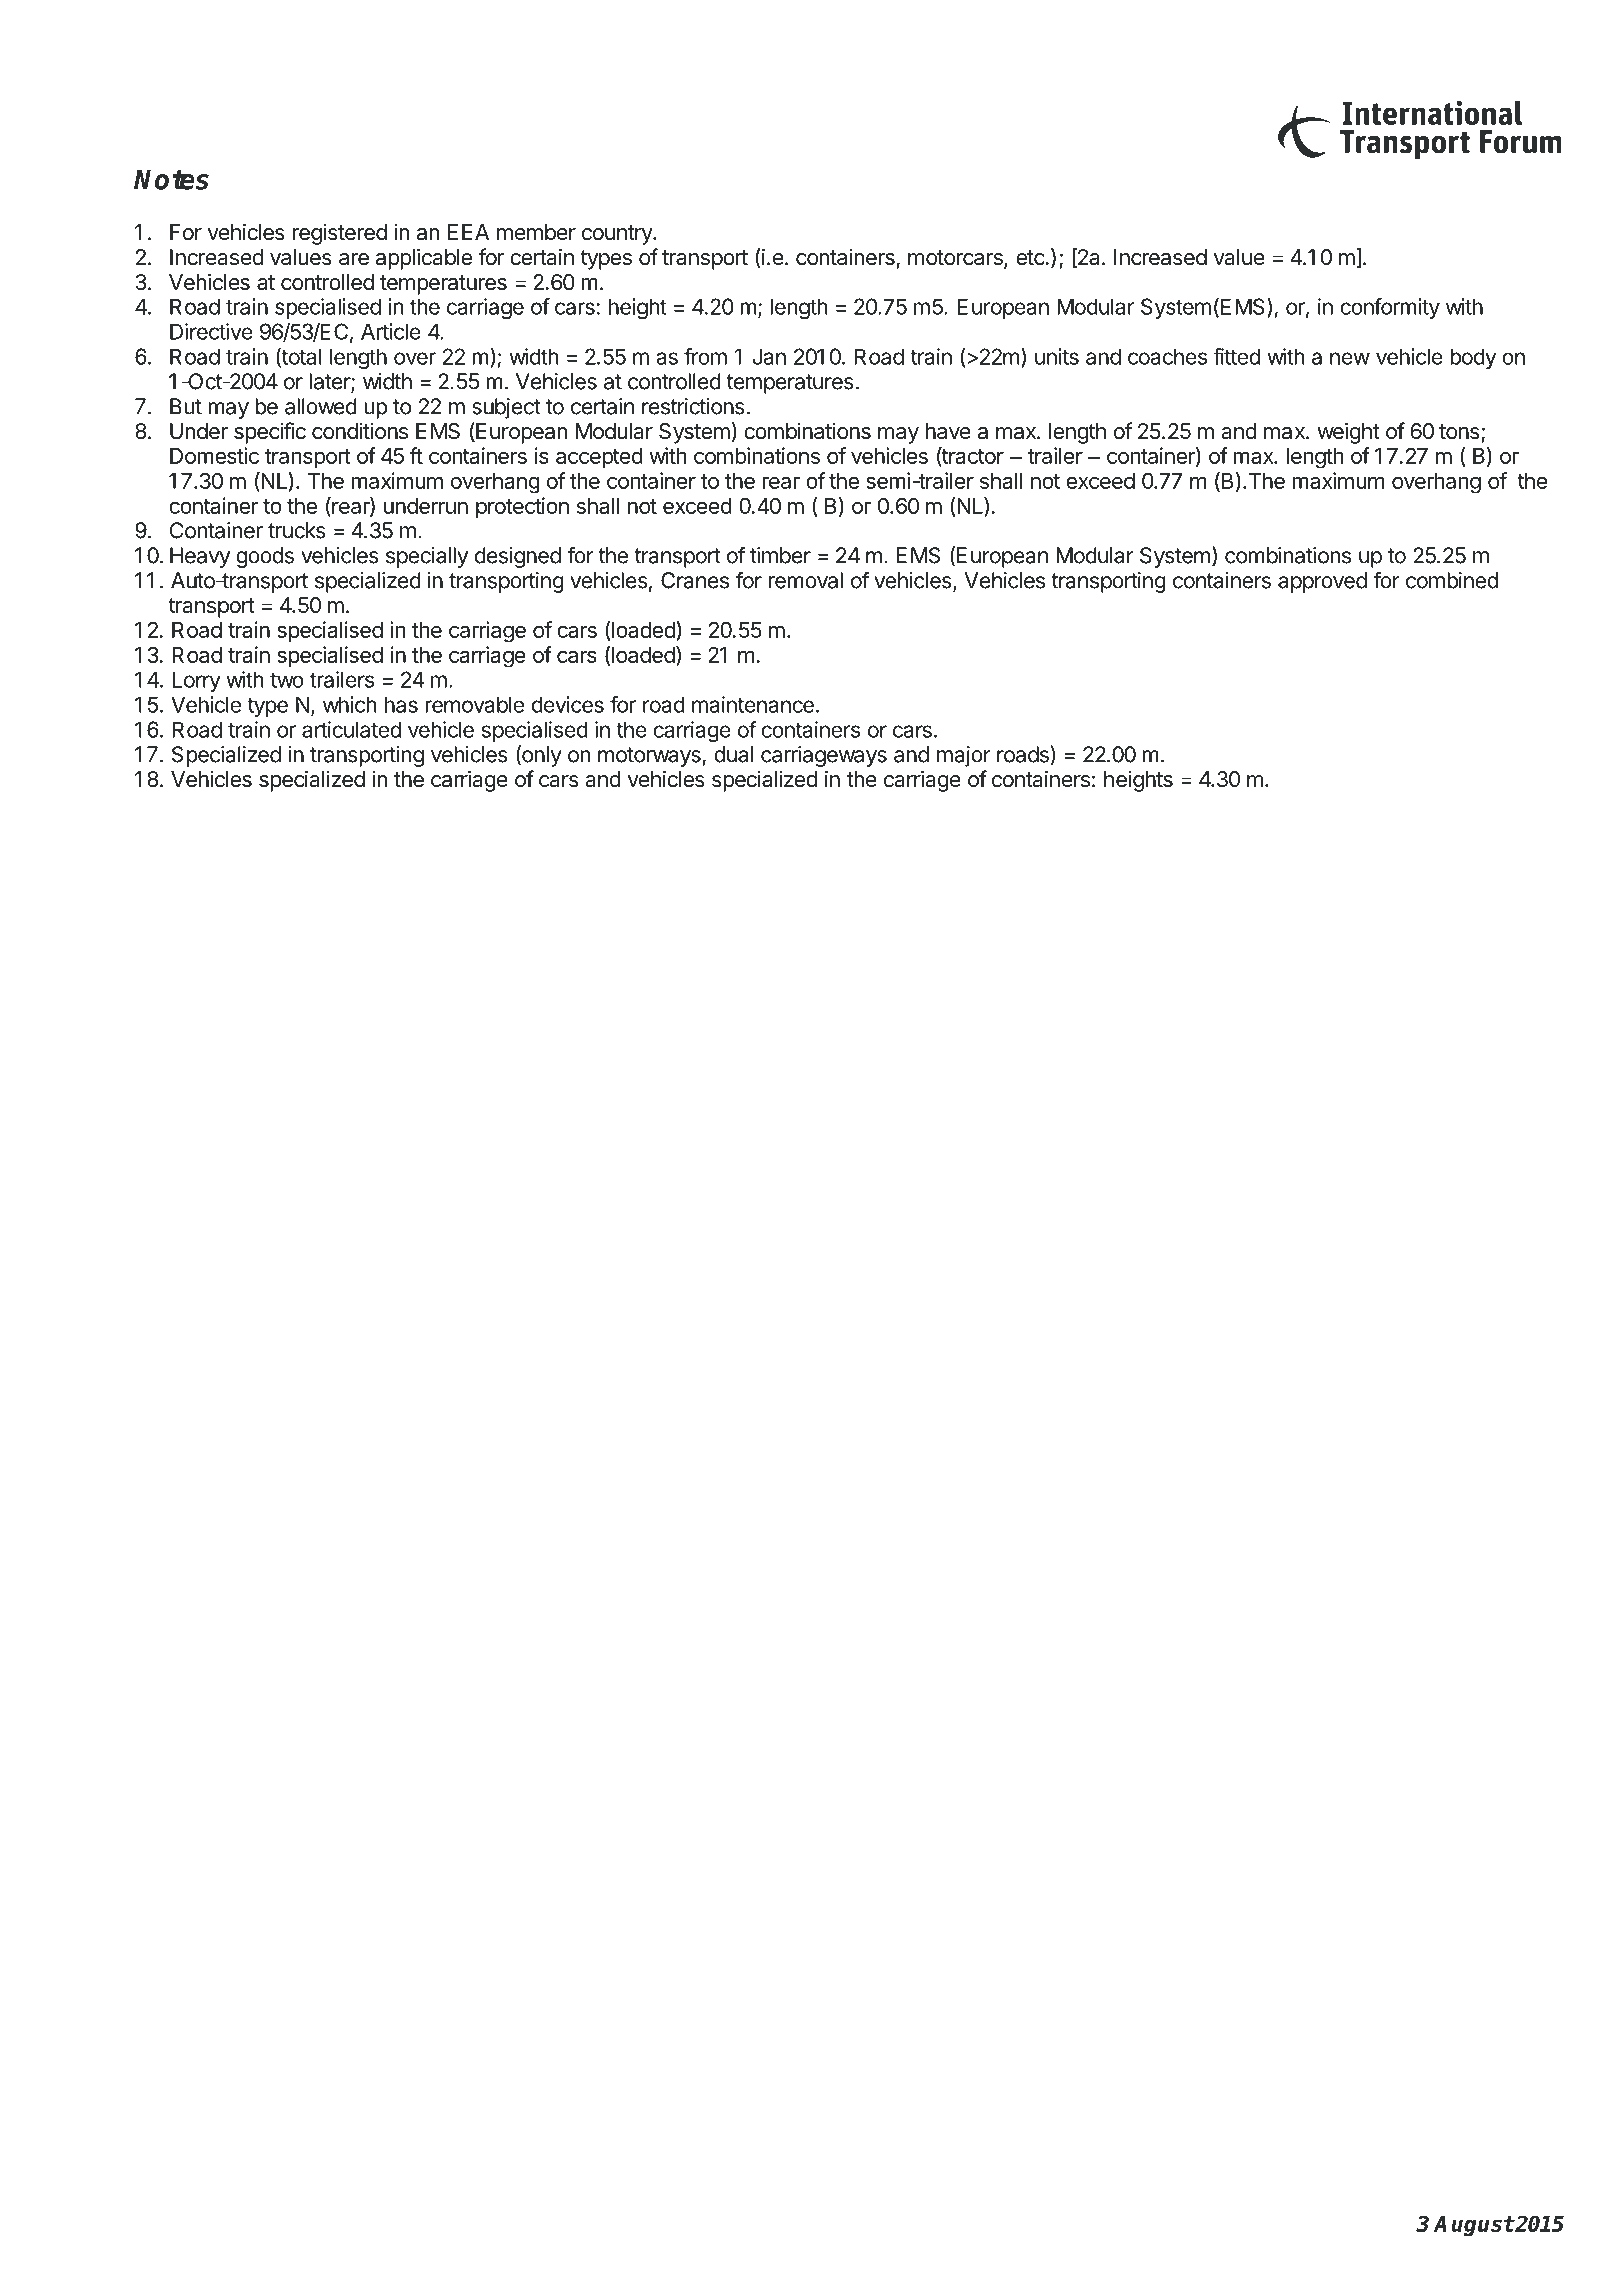 The image size is (1609, 2275). I want to click on dual, so click(733, 754).
